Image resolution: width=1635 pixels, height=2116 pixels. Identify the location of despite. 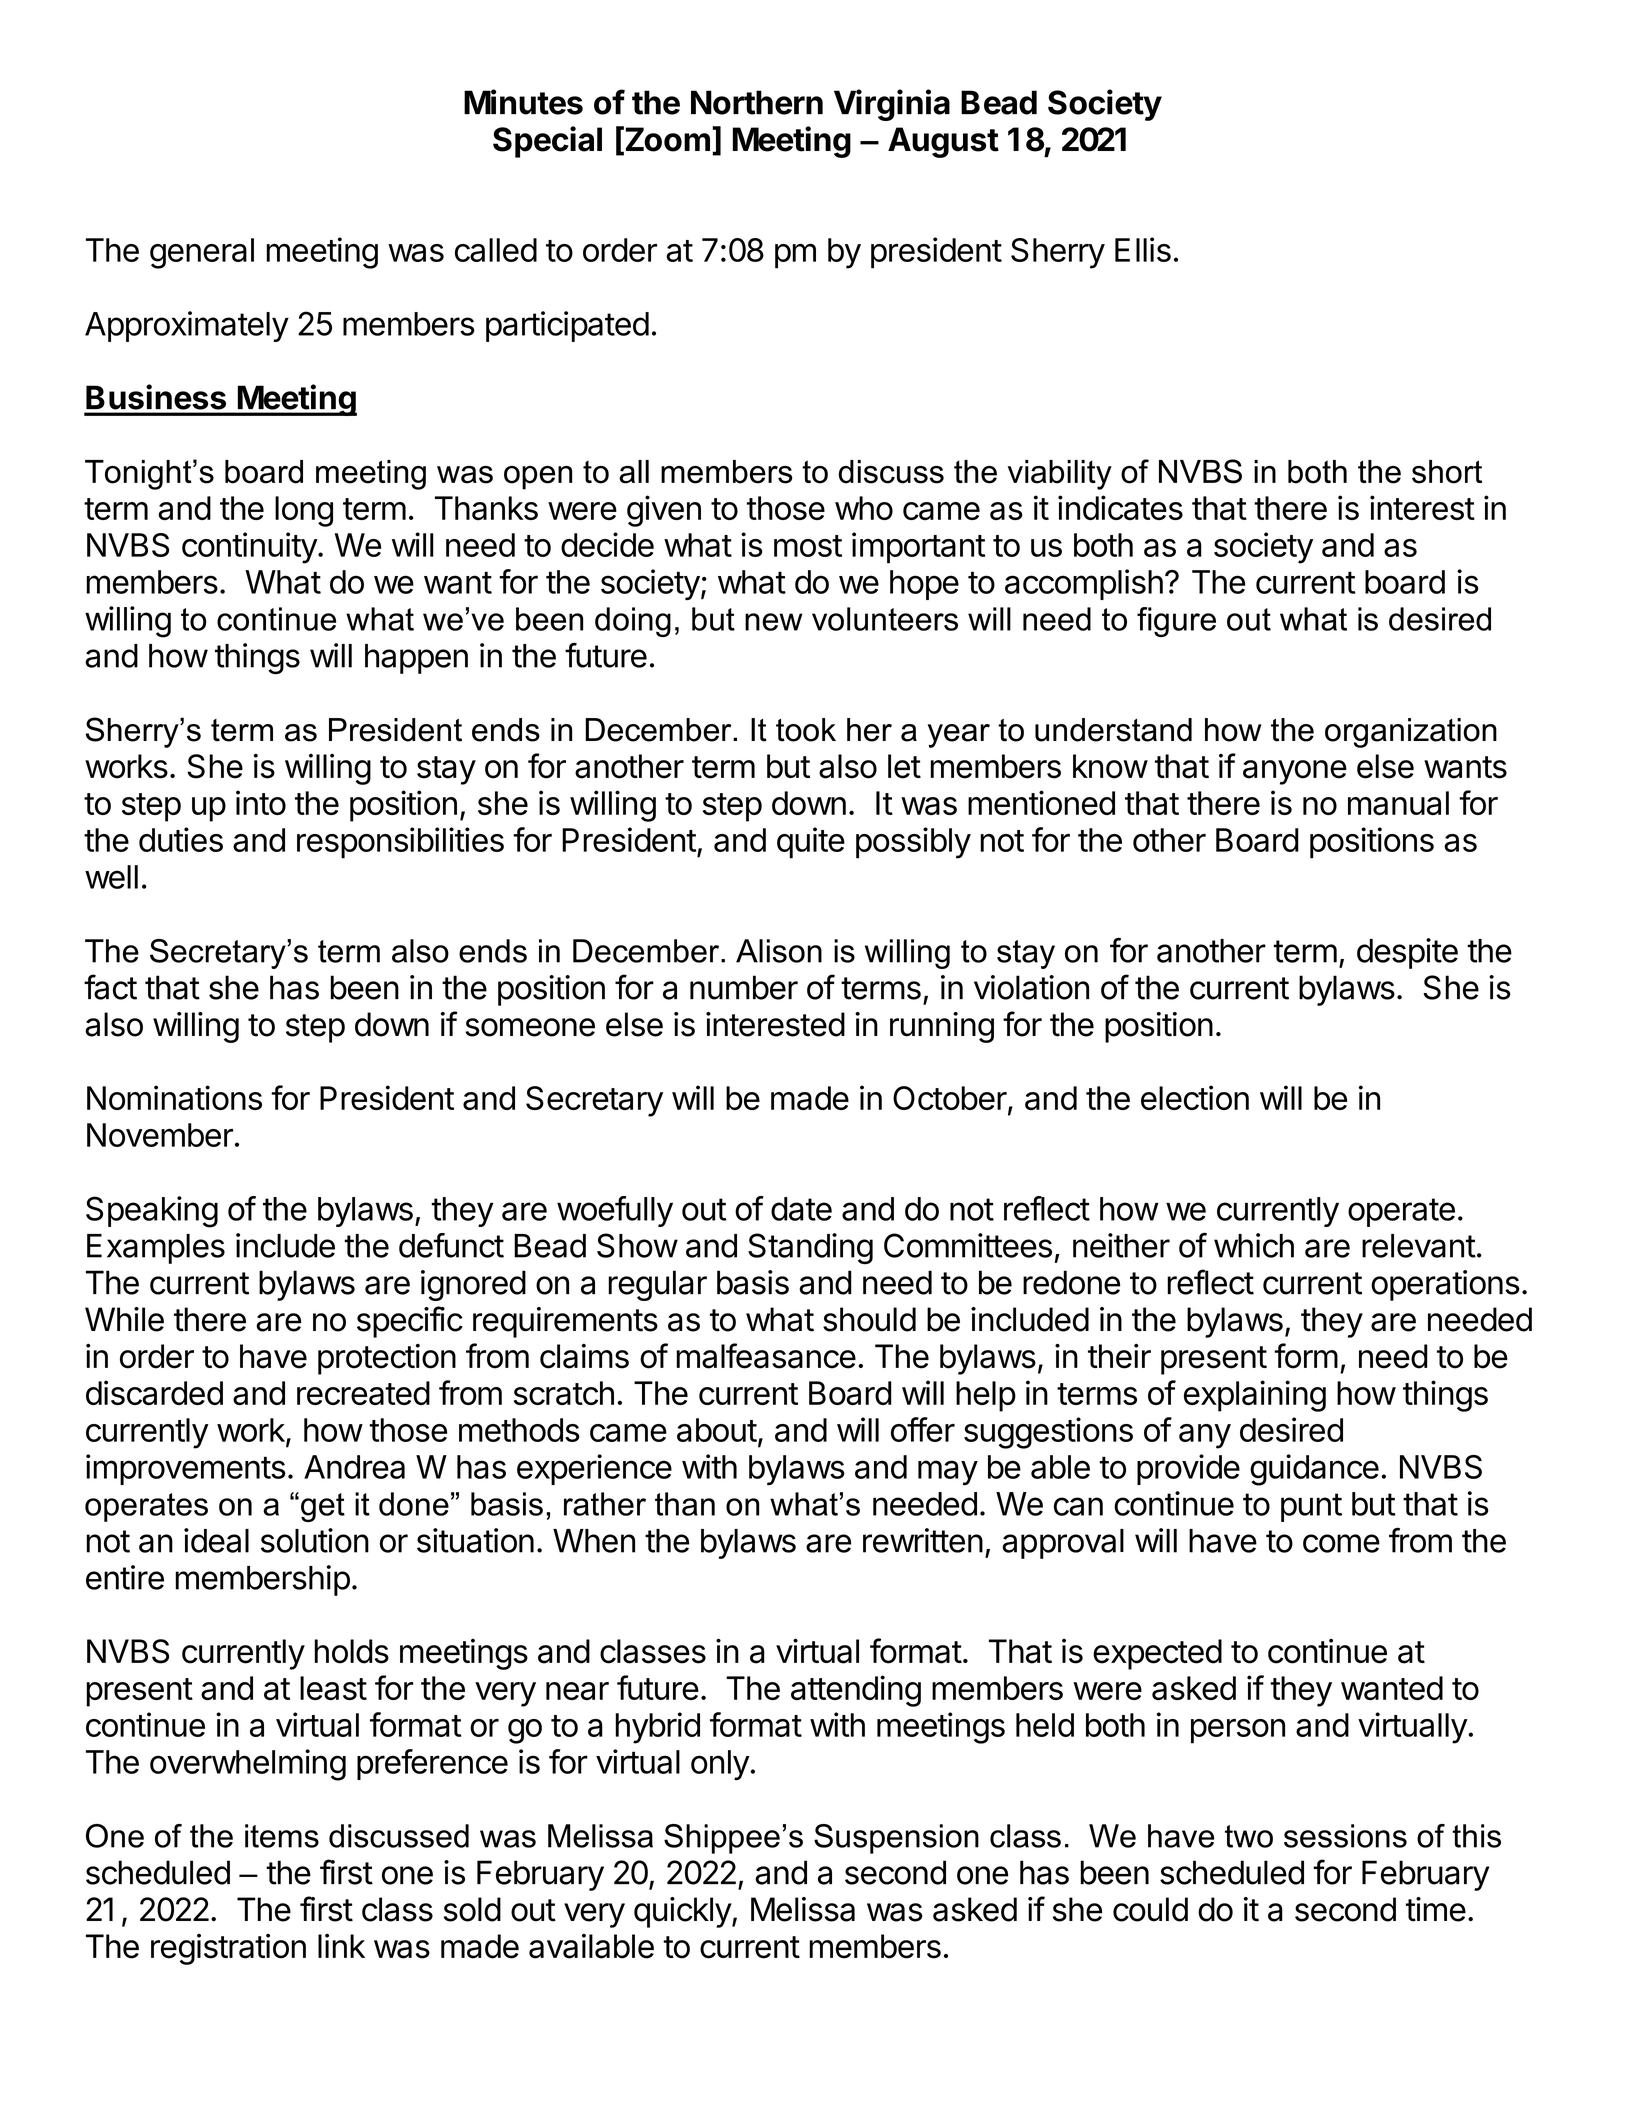
(1407, 953).
